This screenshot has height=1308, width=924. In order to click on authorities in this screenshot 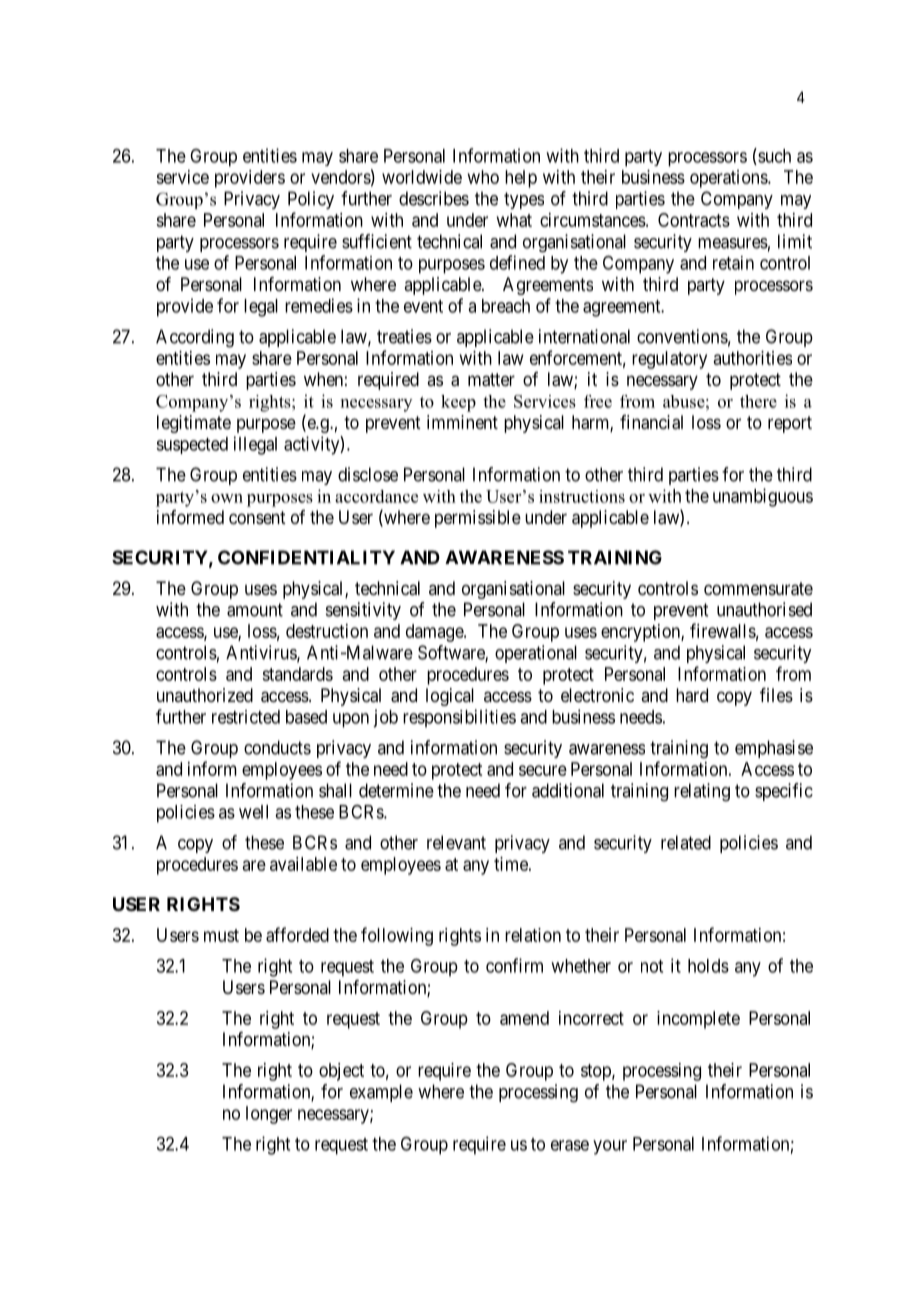, I will do `click(753, 358)`.
